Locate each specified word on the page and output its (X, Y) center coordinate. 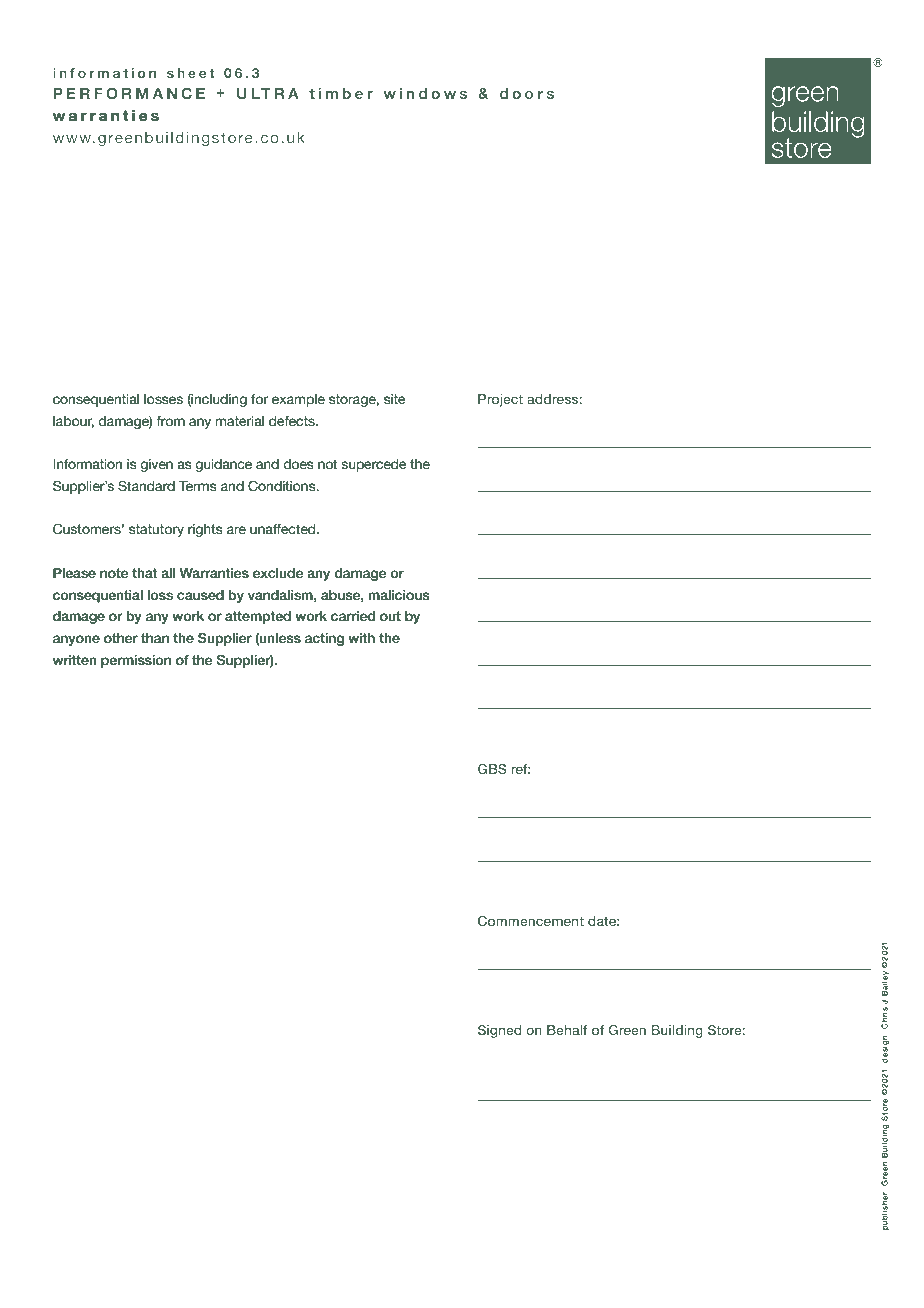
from (170, 421)
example (298, 400)
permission (136, 661)
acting (324, 639)
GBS (492, 769)
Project (500, 400)
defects (293, 421)
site (394, 399)
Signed (500, 1031)
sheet (191, 73)
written (75, 660)
